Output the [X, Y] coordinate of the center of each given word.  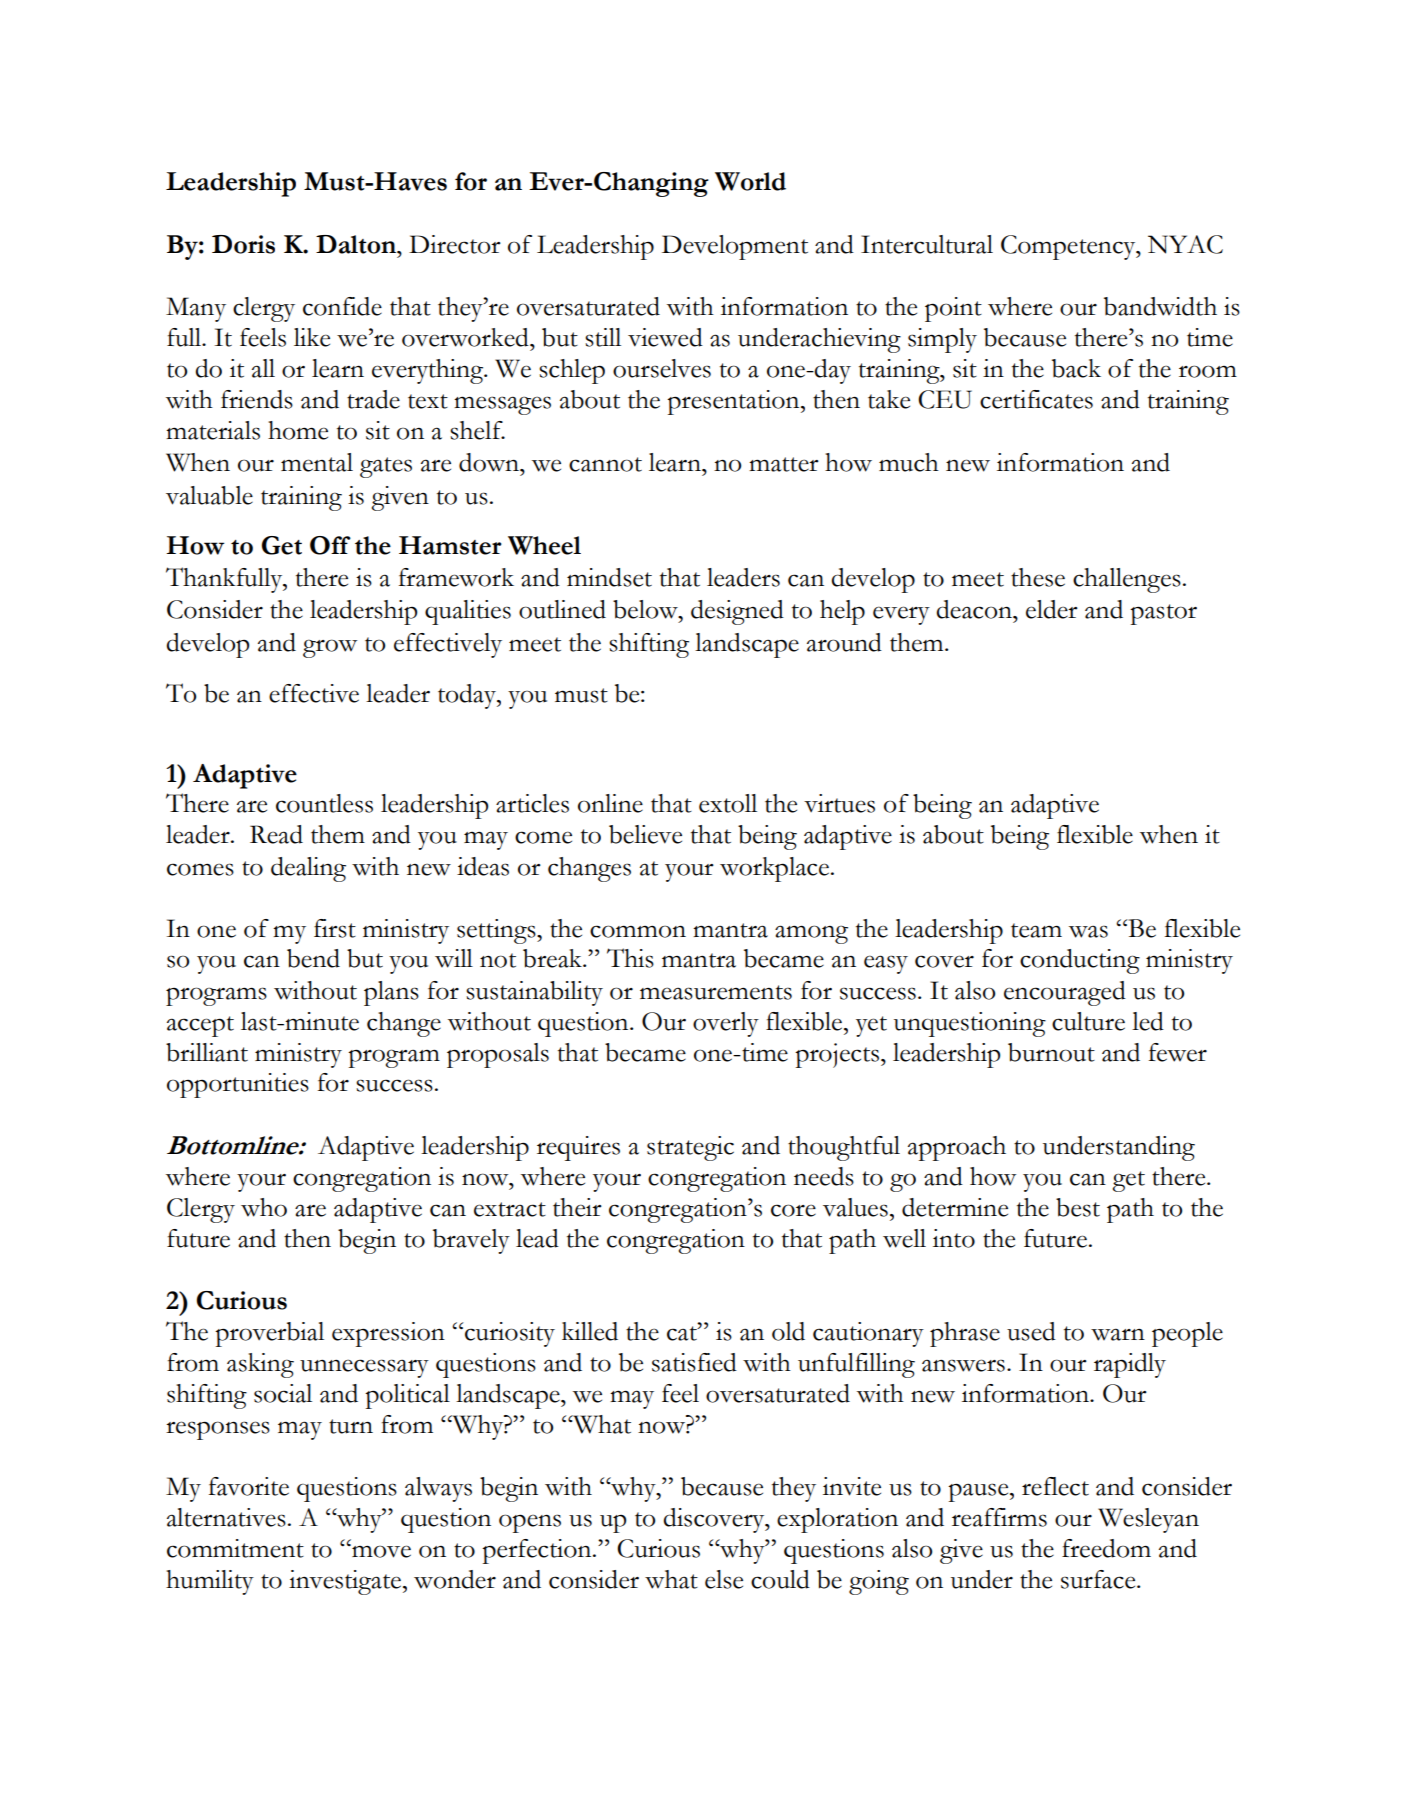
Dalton [357, 244]
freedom [1106, 1548]
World [750, 181]
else [724, 1579]
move [380, 1551]
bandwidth [1160, 306]
